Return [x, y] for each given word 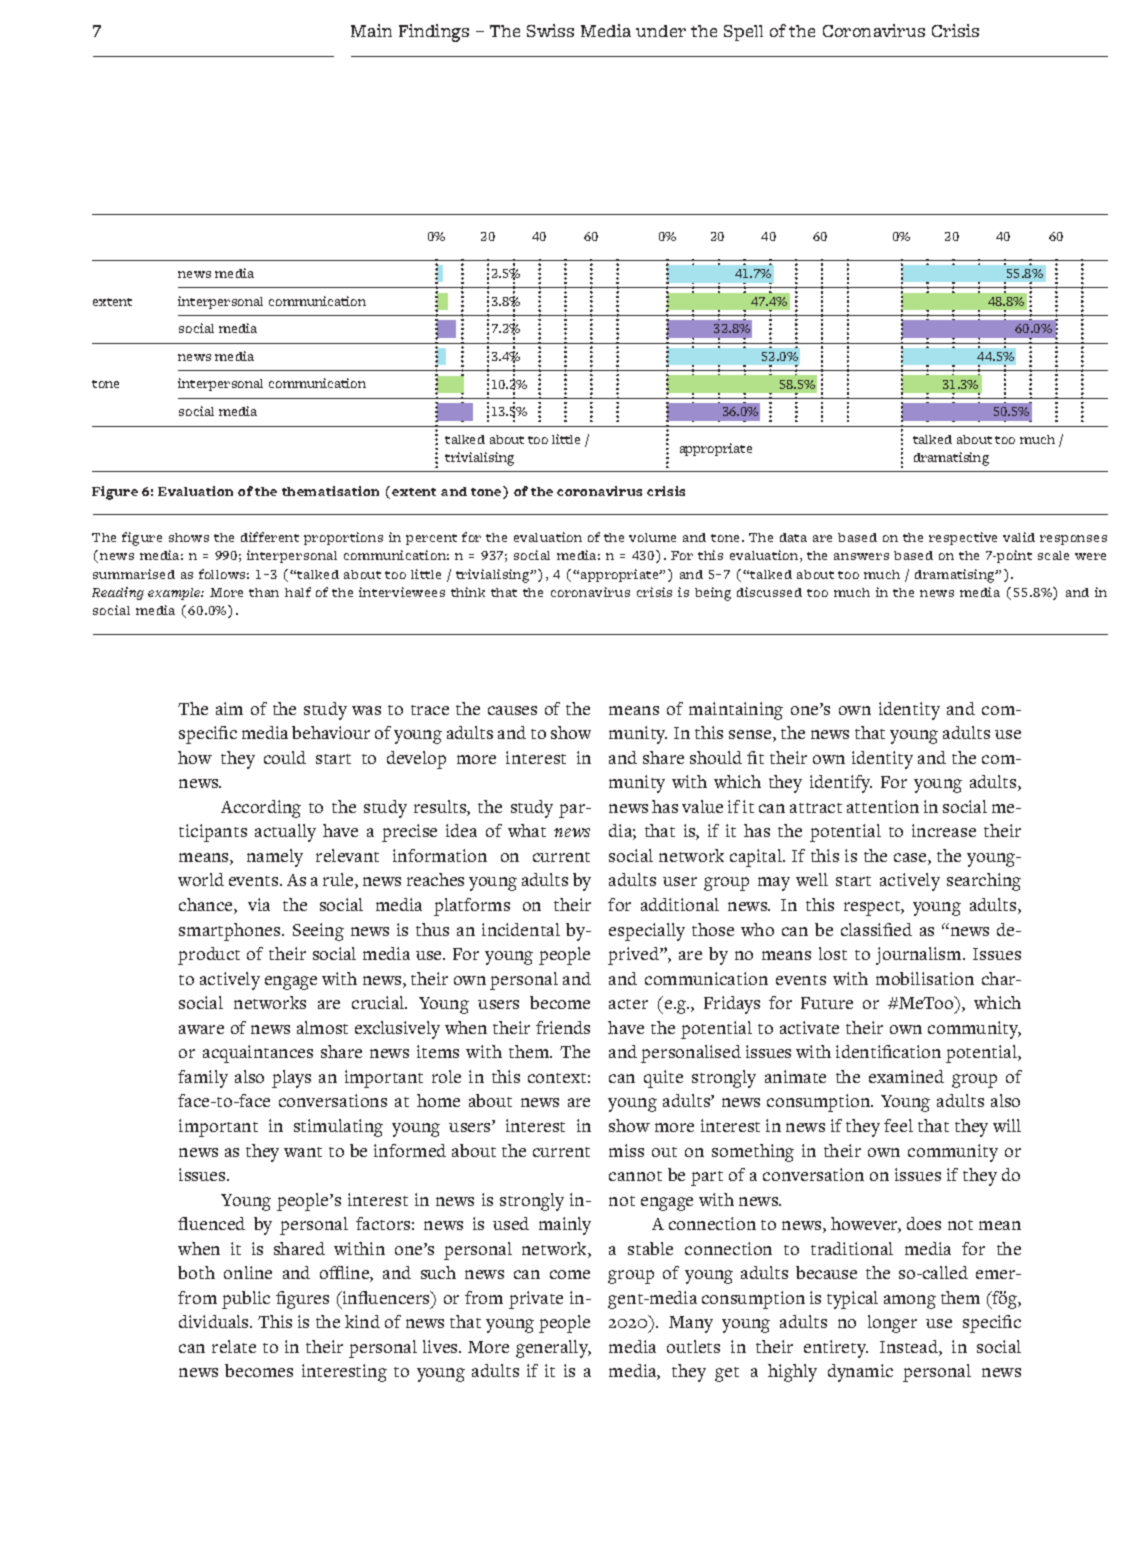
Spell [743, 33]
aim [229, 708]
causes [512, 710]
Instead [910, 1348]
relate [234, 1346]
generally [553, 1349]
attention [883, 806]
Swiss [550, 30]
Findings [434, 33]
